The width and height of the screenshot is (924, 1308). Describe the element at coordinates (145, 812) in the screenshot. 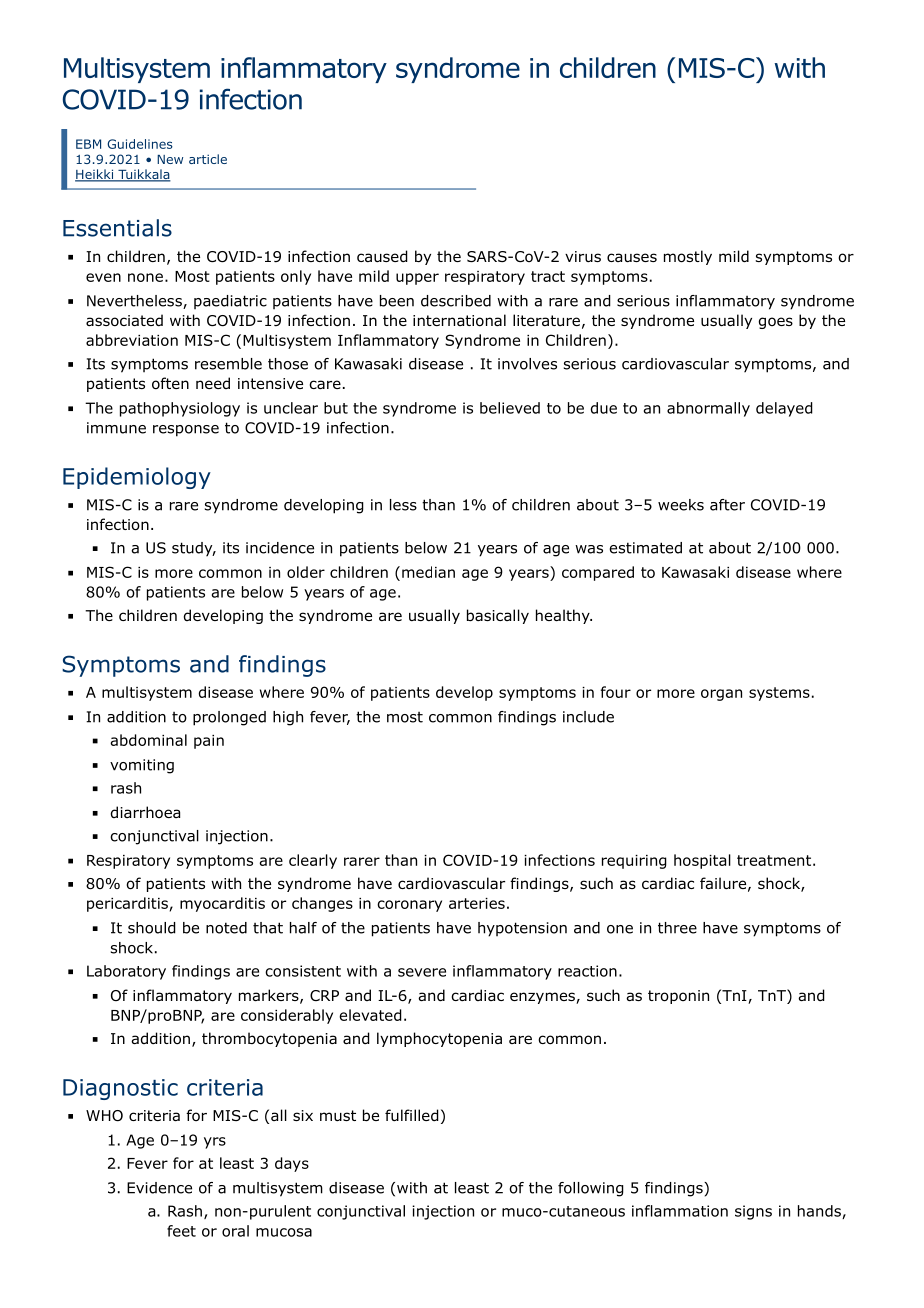

I see `diarrhoea` at that location.
